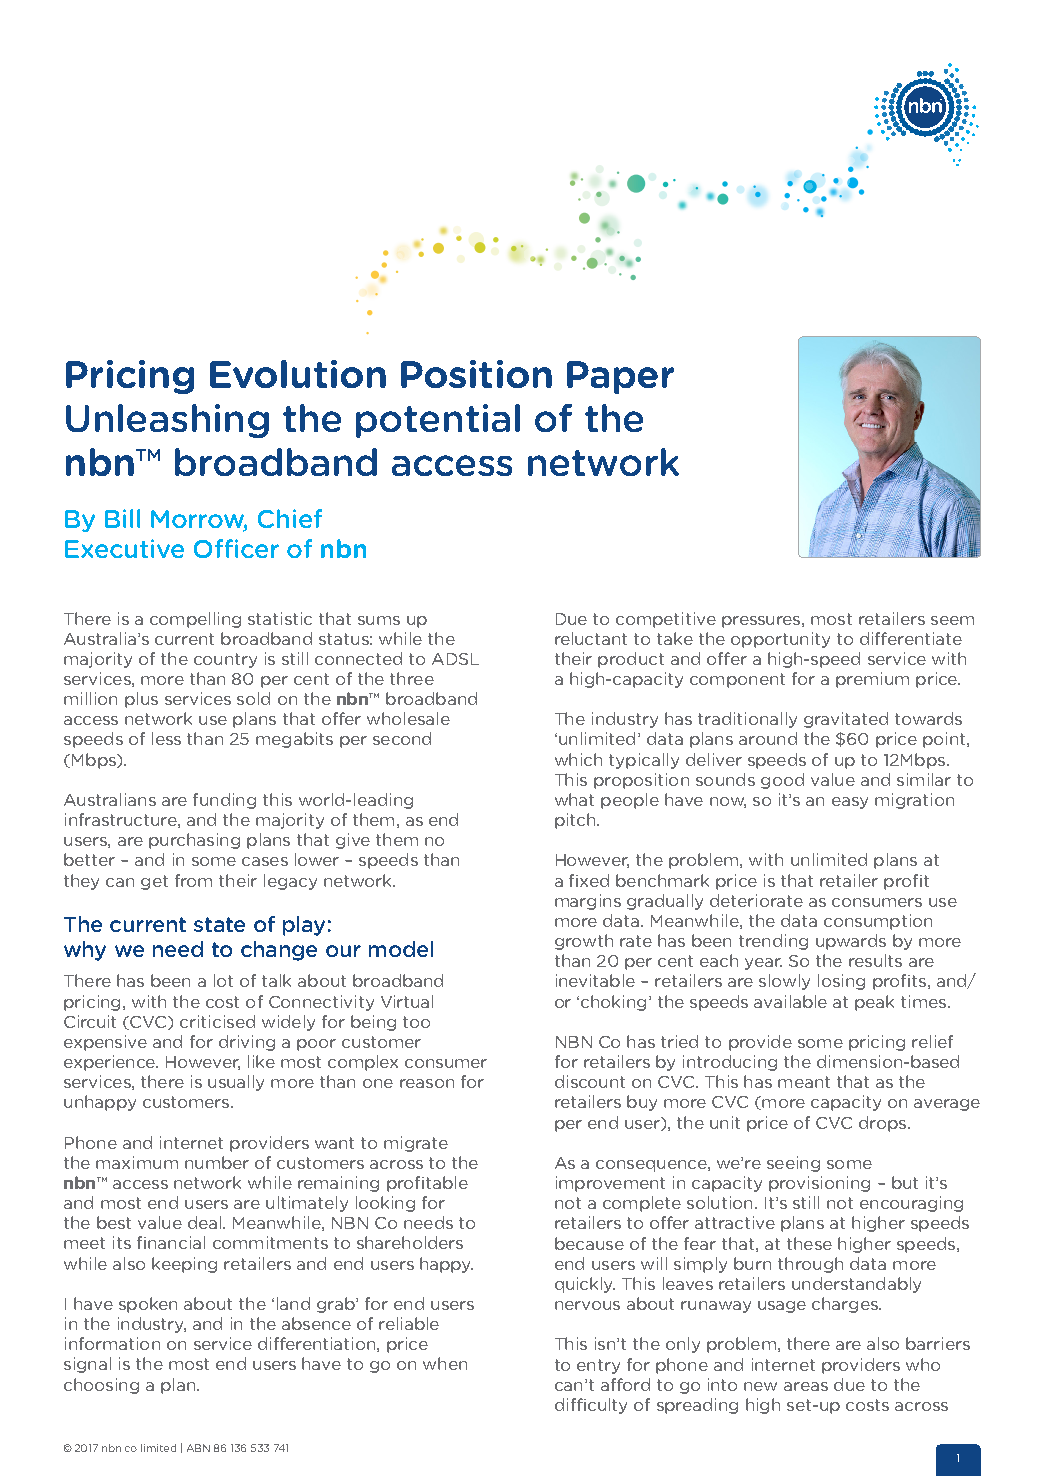  Describe the element at coordinates (610, 1184) in the screenshot. I see `improvement` at that location.
